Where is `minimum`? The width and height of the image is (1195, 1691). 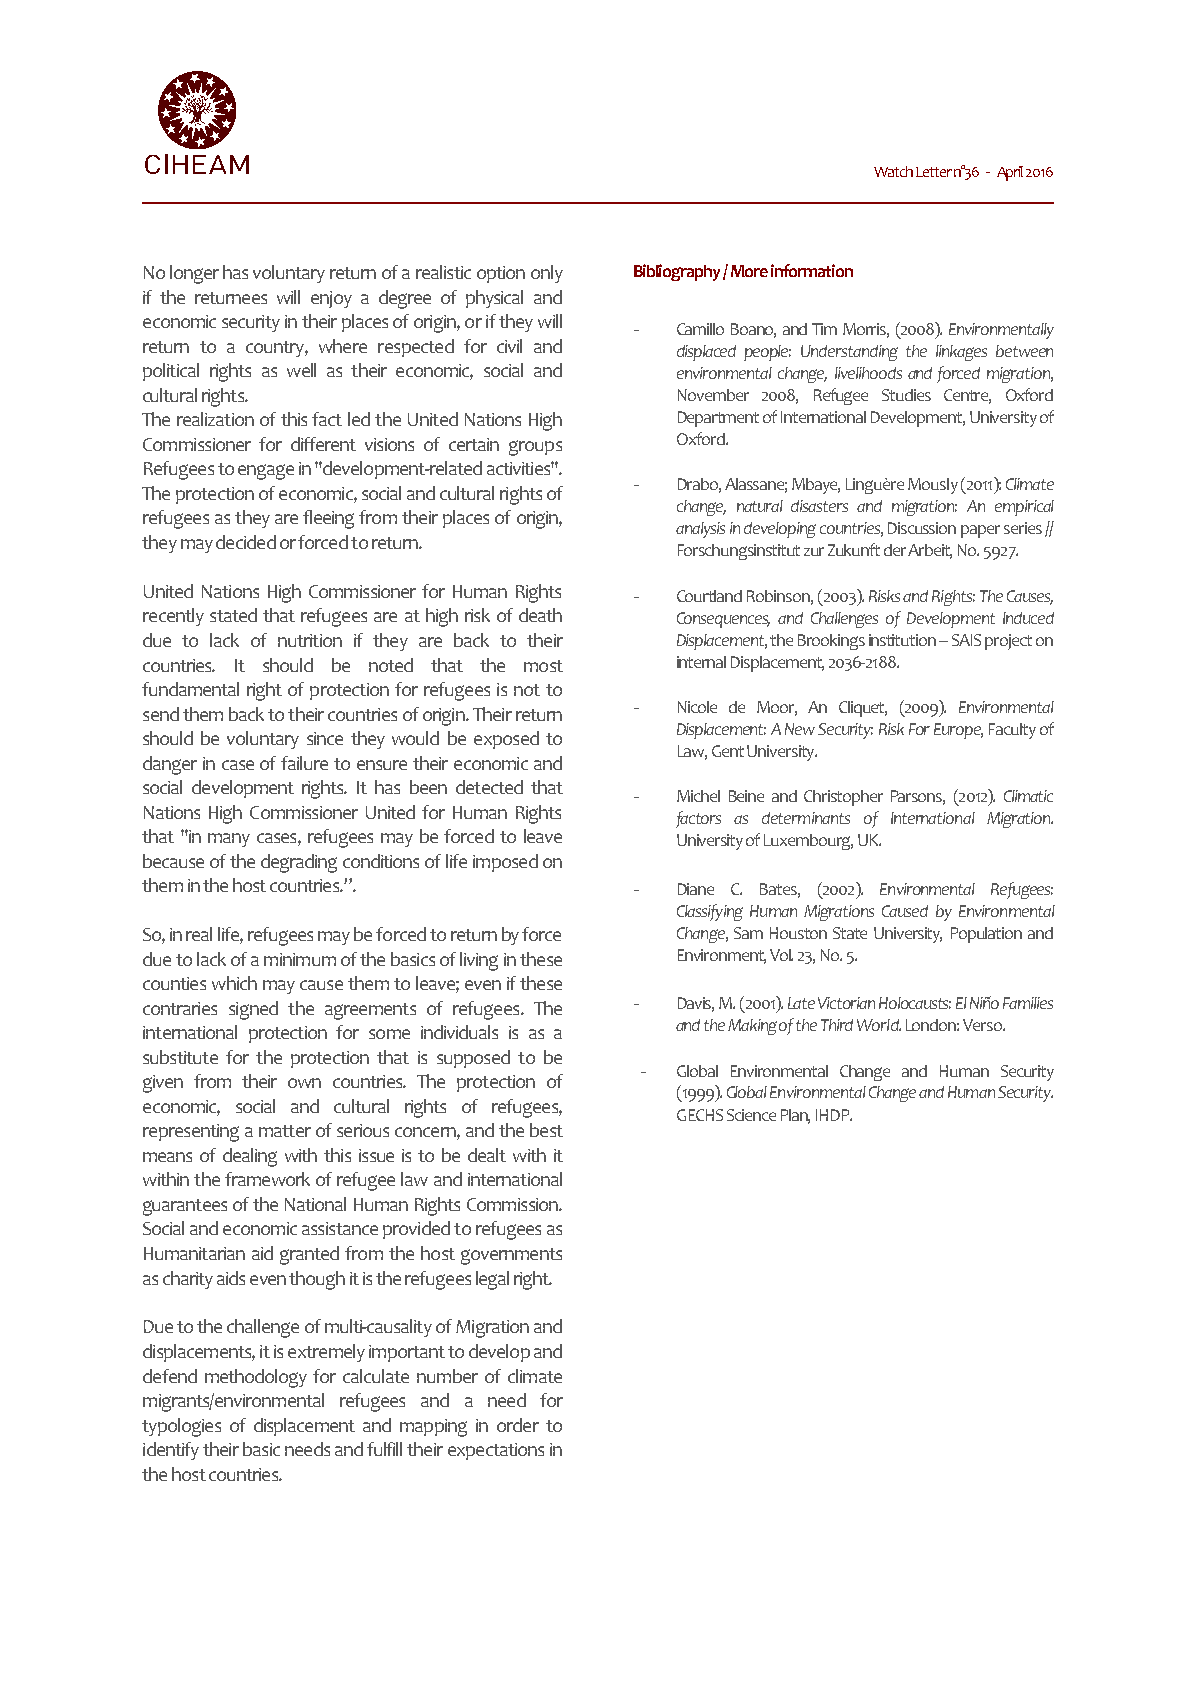
minimum is located at coordinates (300, 959).
